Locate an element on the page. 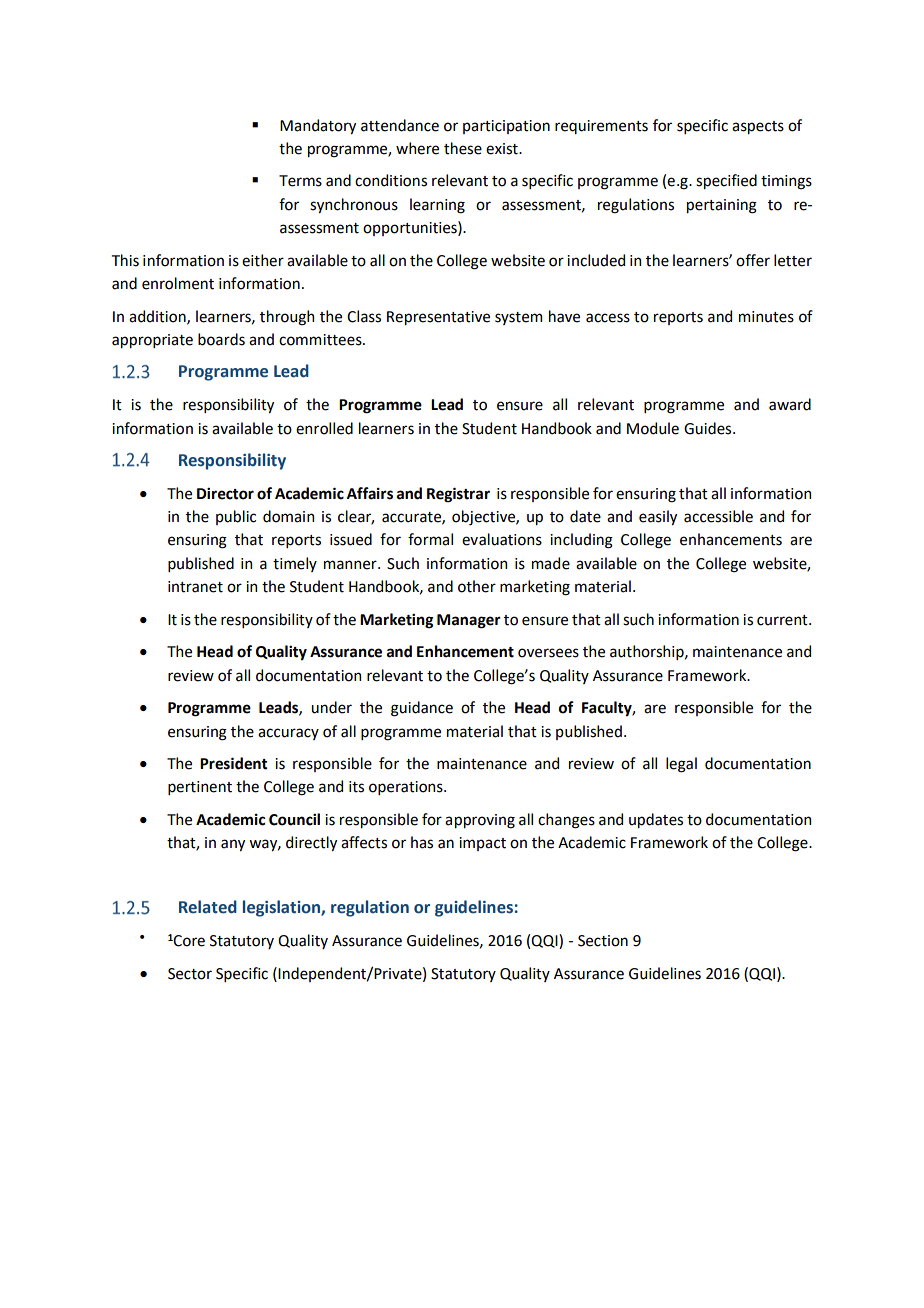  easily is located at coordinates (658, 517).
